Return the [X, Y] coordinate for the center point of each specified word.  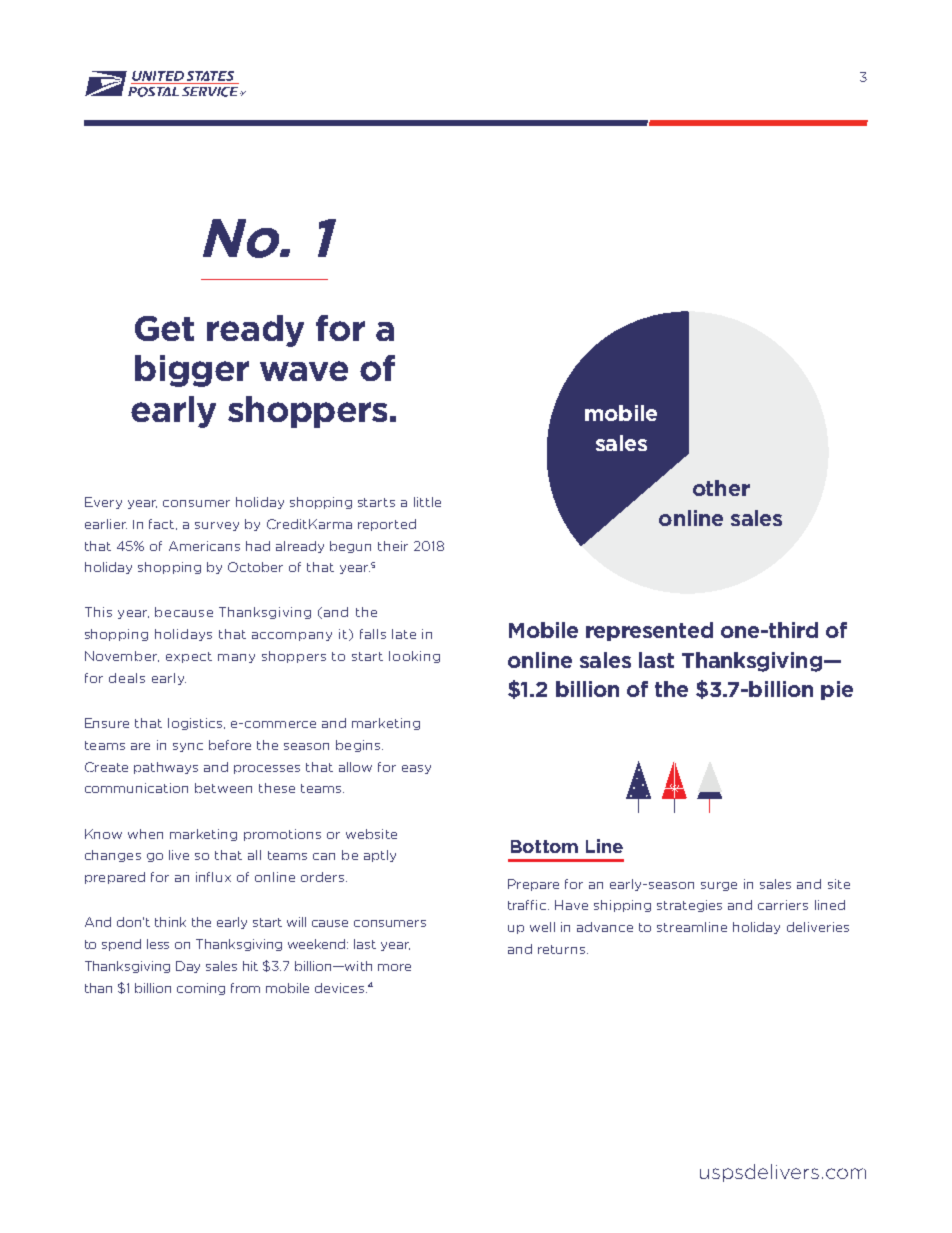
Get [164, 328]
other [721, 488]
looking [414, 657]
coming [201, 989]
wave [304, 371]
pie [837, 690]
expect [189, 657]
